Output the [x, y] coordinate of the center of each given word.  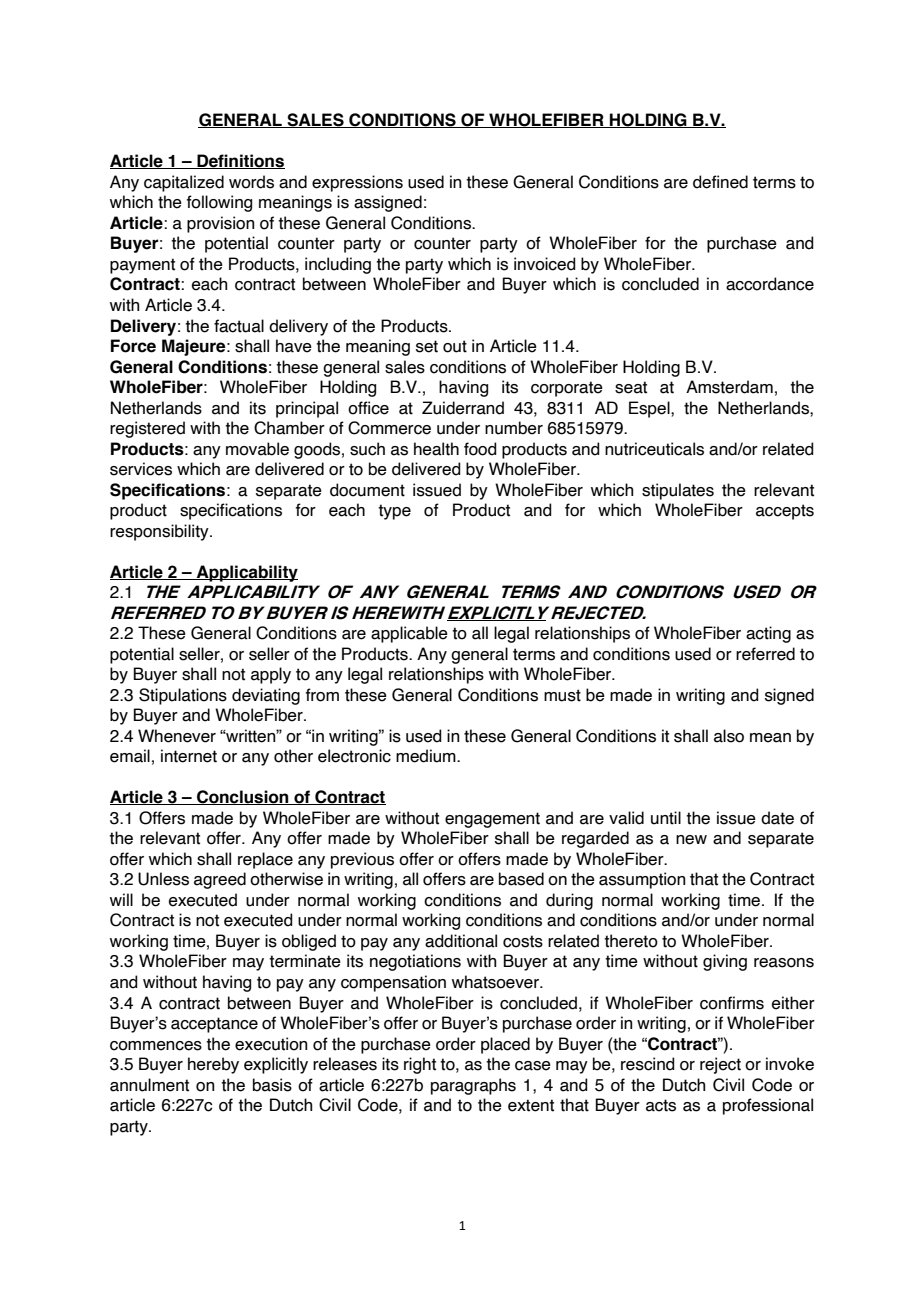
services [141, 469]
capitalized [184, 183]
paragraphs [473, 1086]
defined [720, 182]
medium [427, 756]
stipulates [678, 491]
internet [189, 756]
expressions [357, 183]
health [436, 449]
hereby [213, 1065]
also [729, 736]
